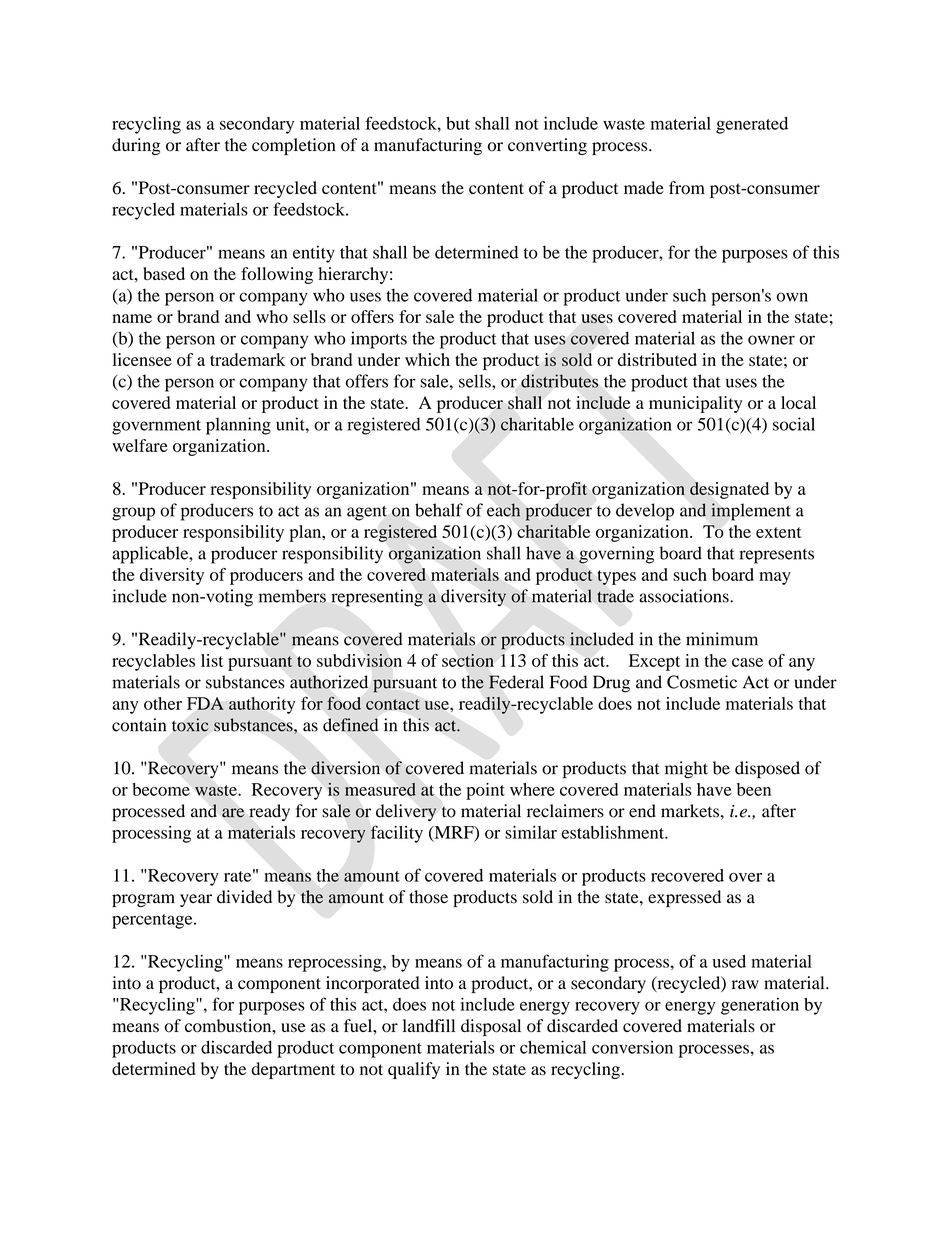  What do you see at coordinates (140, 445) in the screenshot?
I see `welfare` at bounding box center [140, 445].
